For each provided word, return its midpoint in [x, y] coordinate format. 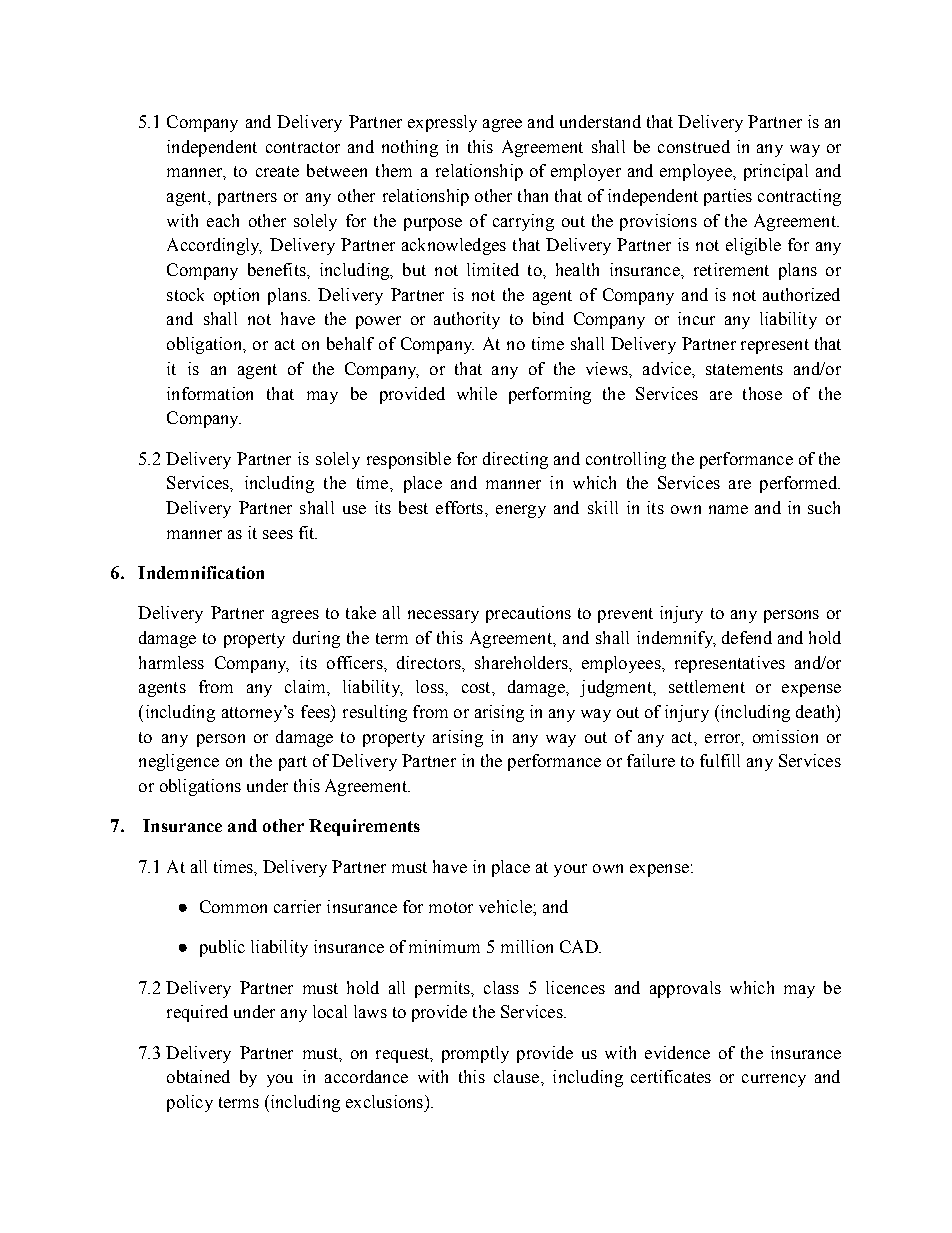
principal [776, 172]
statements [744, 369]
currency [774, 1080]
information [210, 393]
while [477, 393]
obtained [198, 1076]
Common [233, 906]
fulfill [720, 760]
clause [518, 1076]
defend [747, 637]
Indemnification [201, 572]
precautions [528, 614]
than [533, 195]
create [277, 171]
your [570, 870]
